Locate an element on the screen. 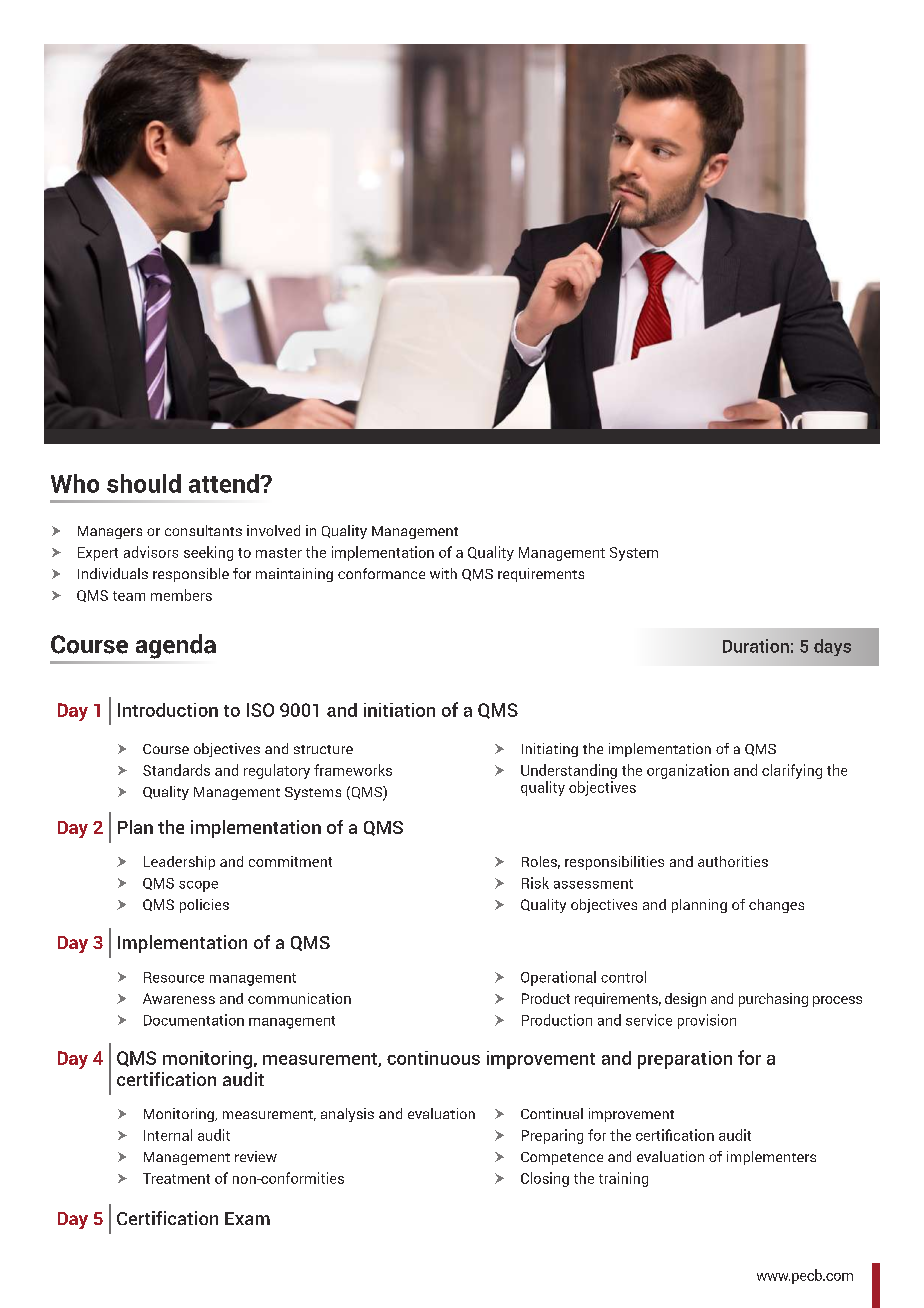  clarifying is located at coordinates (792, 771).
